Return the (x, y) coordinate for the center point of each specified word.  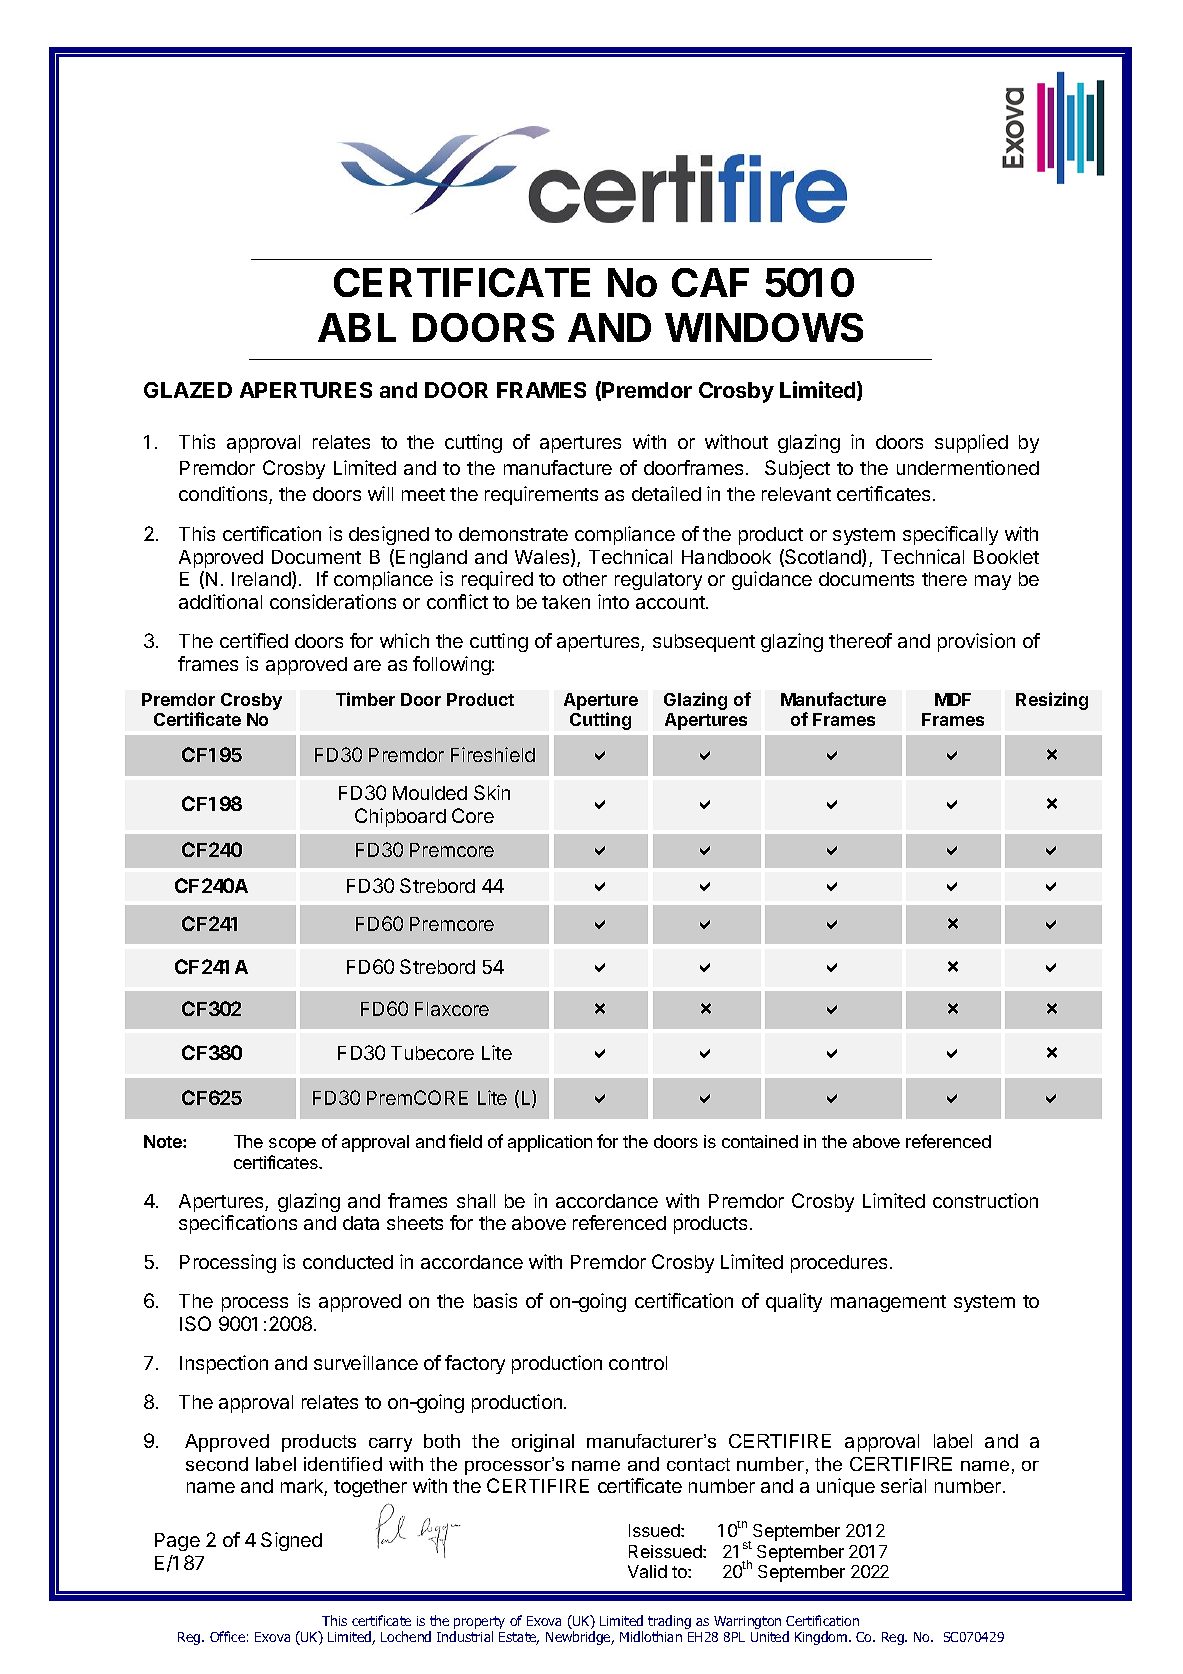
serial (903, 1485)
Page (177, 1542)
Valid (647, 1571)
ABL (357, 327)
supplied (971, 443)
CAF (710, 282)
